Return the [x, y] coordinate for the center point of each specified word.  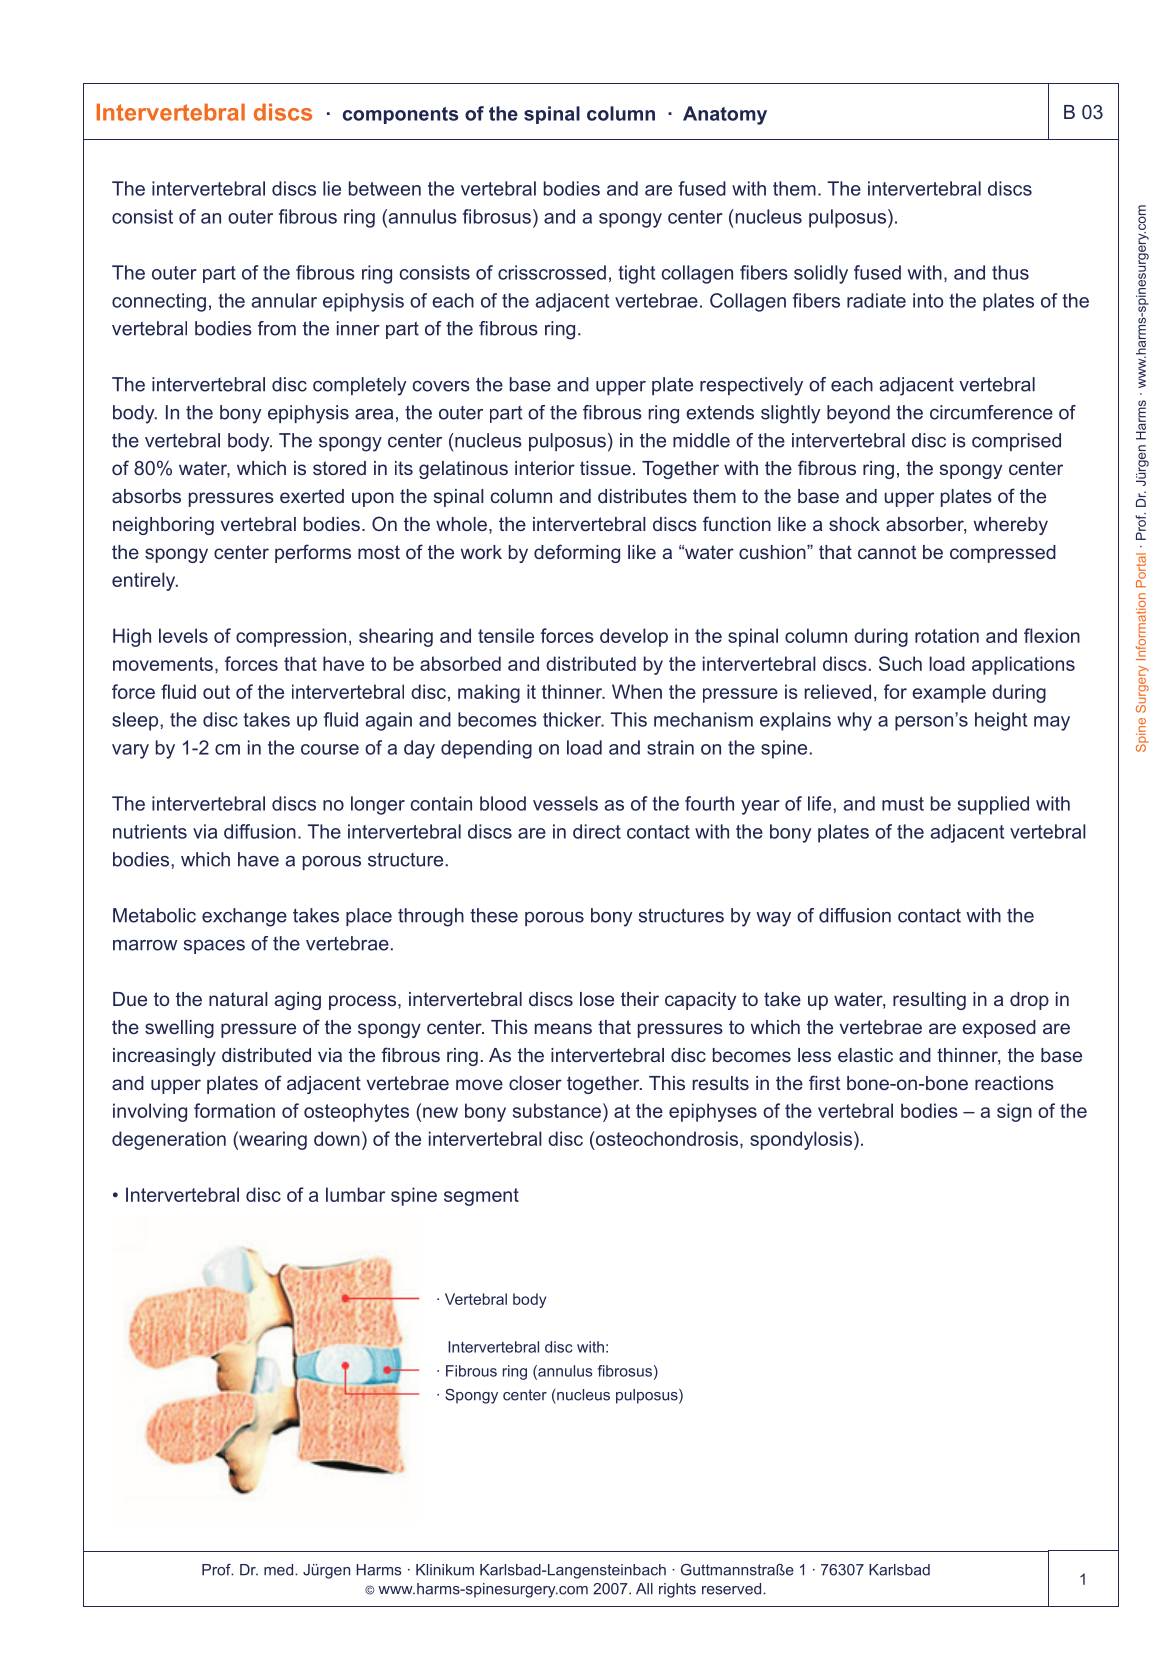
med [278, 1570]
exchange [244, 917]
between [385, 188]
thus [1010, 272]
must [903, 804]
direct [597, 831]
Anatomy [725, 115]
